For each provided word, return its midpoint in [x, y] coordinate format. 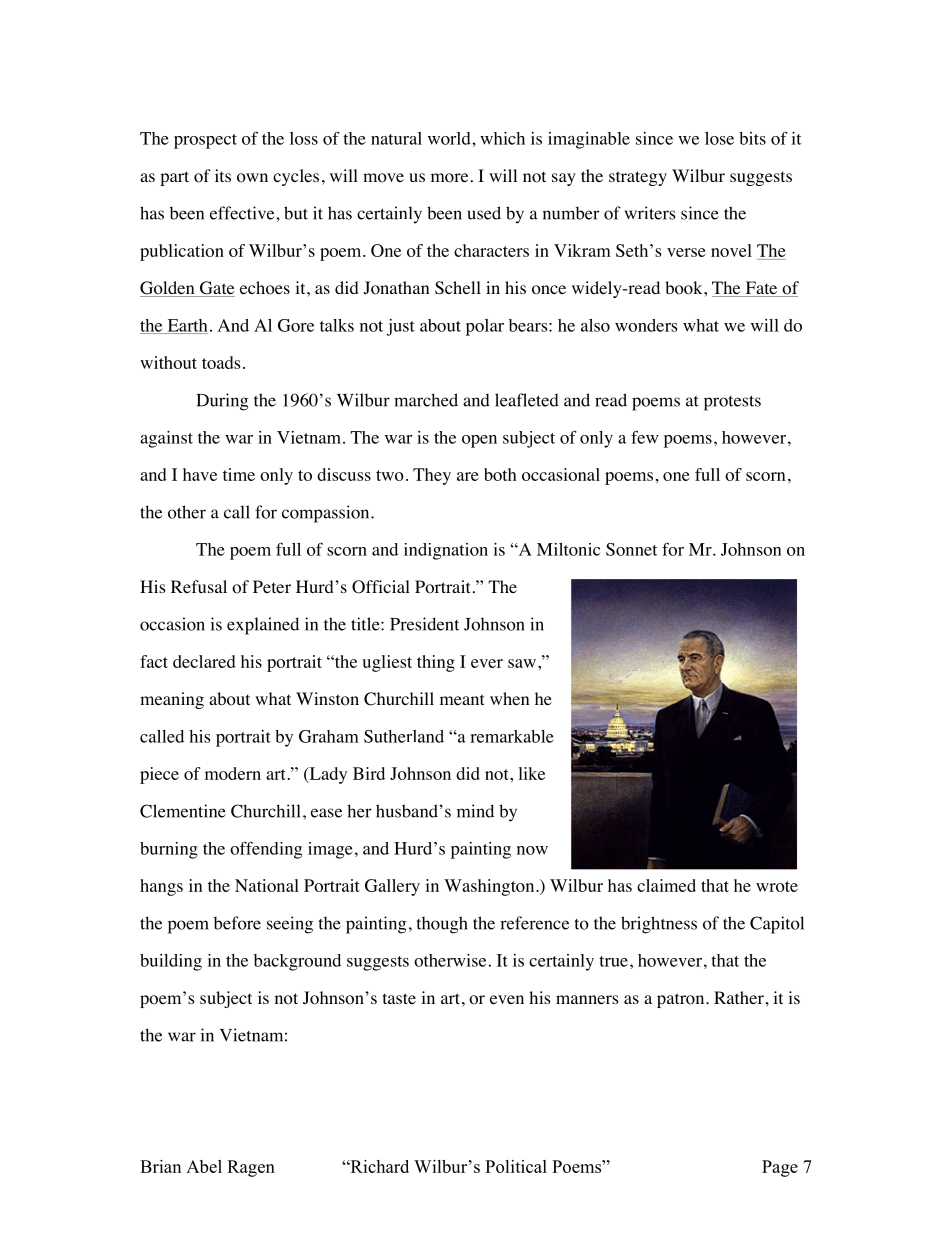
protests [732, 403]
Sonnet [631, 549]
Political [516, 1166]
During [222, 402]
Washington [490, 887]
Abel [204, 1166]
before [237, 923]
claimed [666, 885]
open [479, 441]
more [449, 178]
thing [436, 663]
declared [204, 661]
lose [719, 138]
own [252, 178]
